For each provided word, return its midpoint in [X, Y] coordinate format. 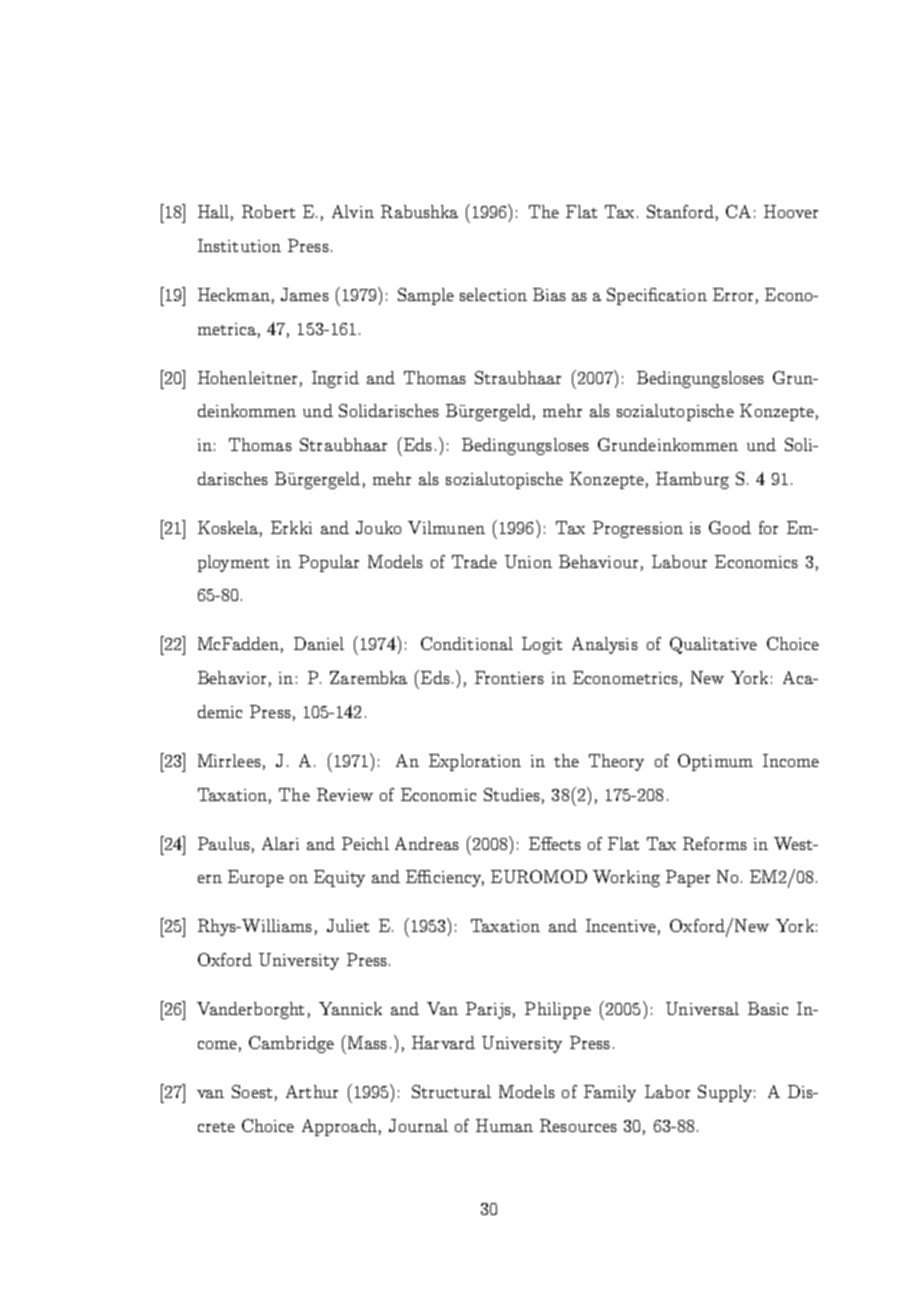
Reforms [715, 843]
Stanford [680, 211]
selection [493, 294]
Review [345, 794]
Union [528, 561]
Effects [555, 843]
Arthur [312, 1091]
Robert [268, 211]
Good [730, 527]
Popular [329, 563]
